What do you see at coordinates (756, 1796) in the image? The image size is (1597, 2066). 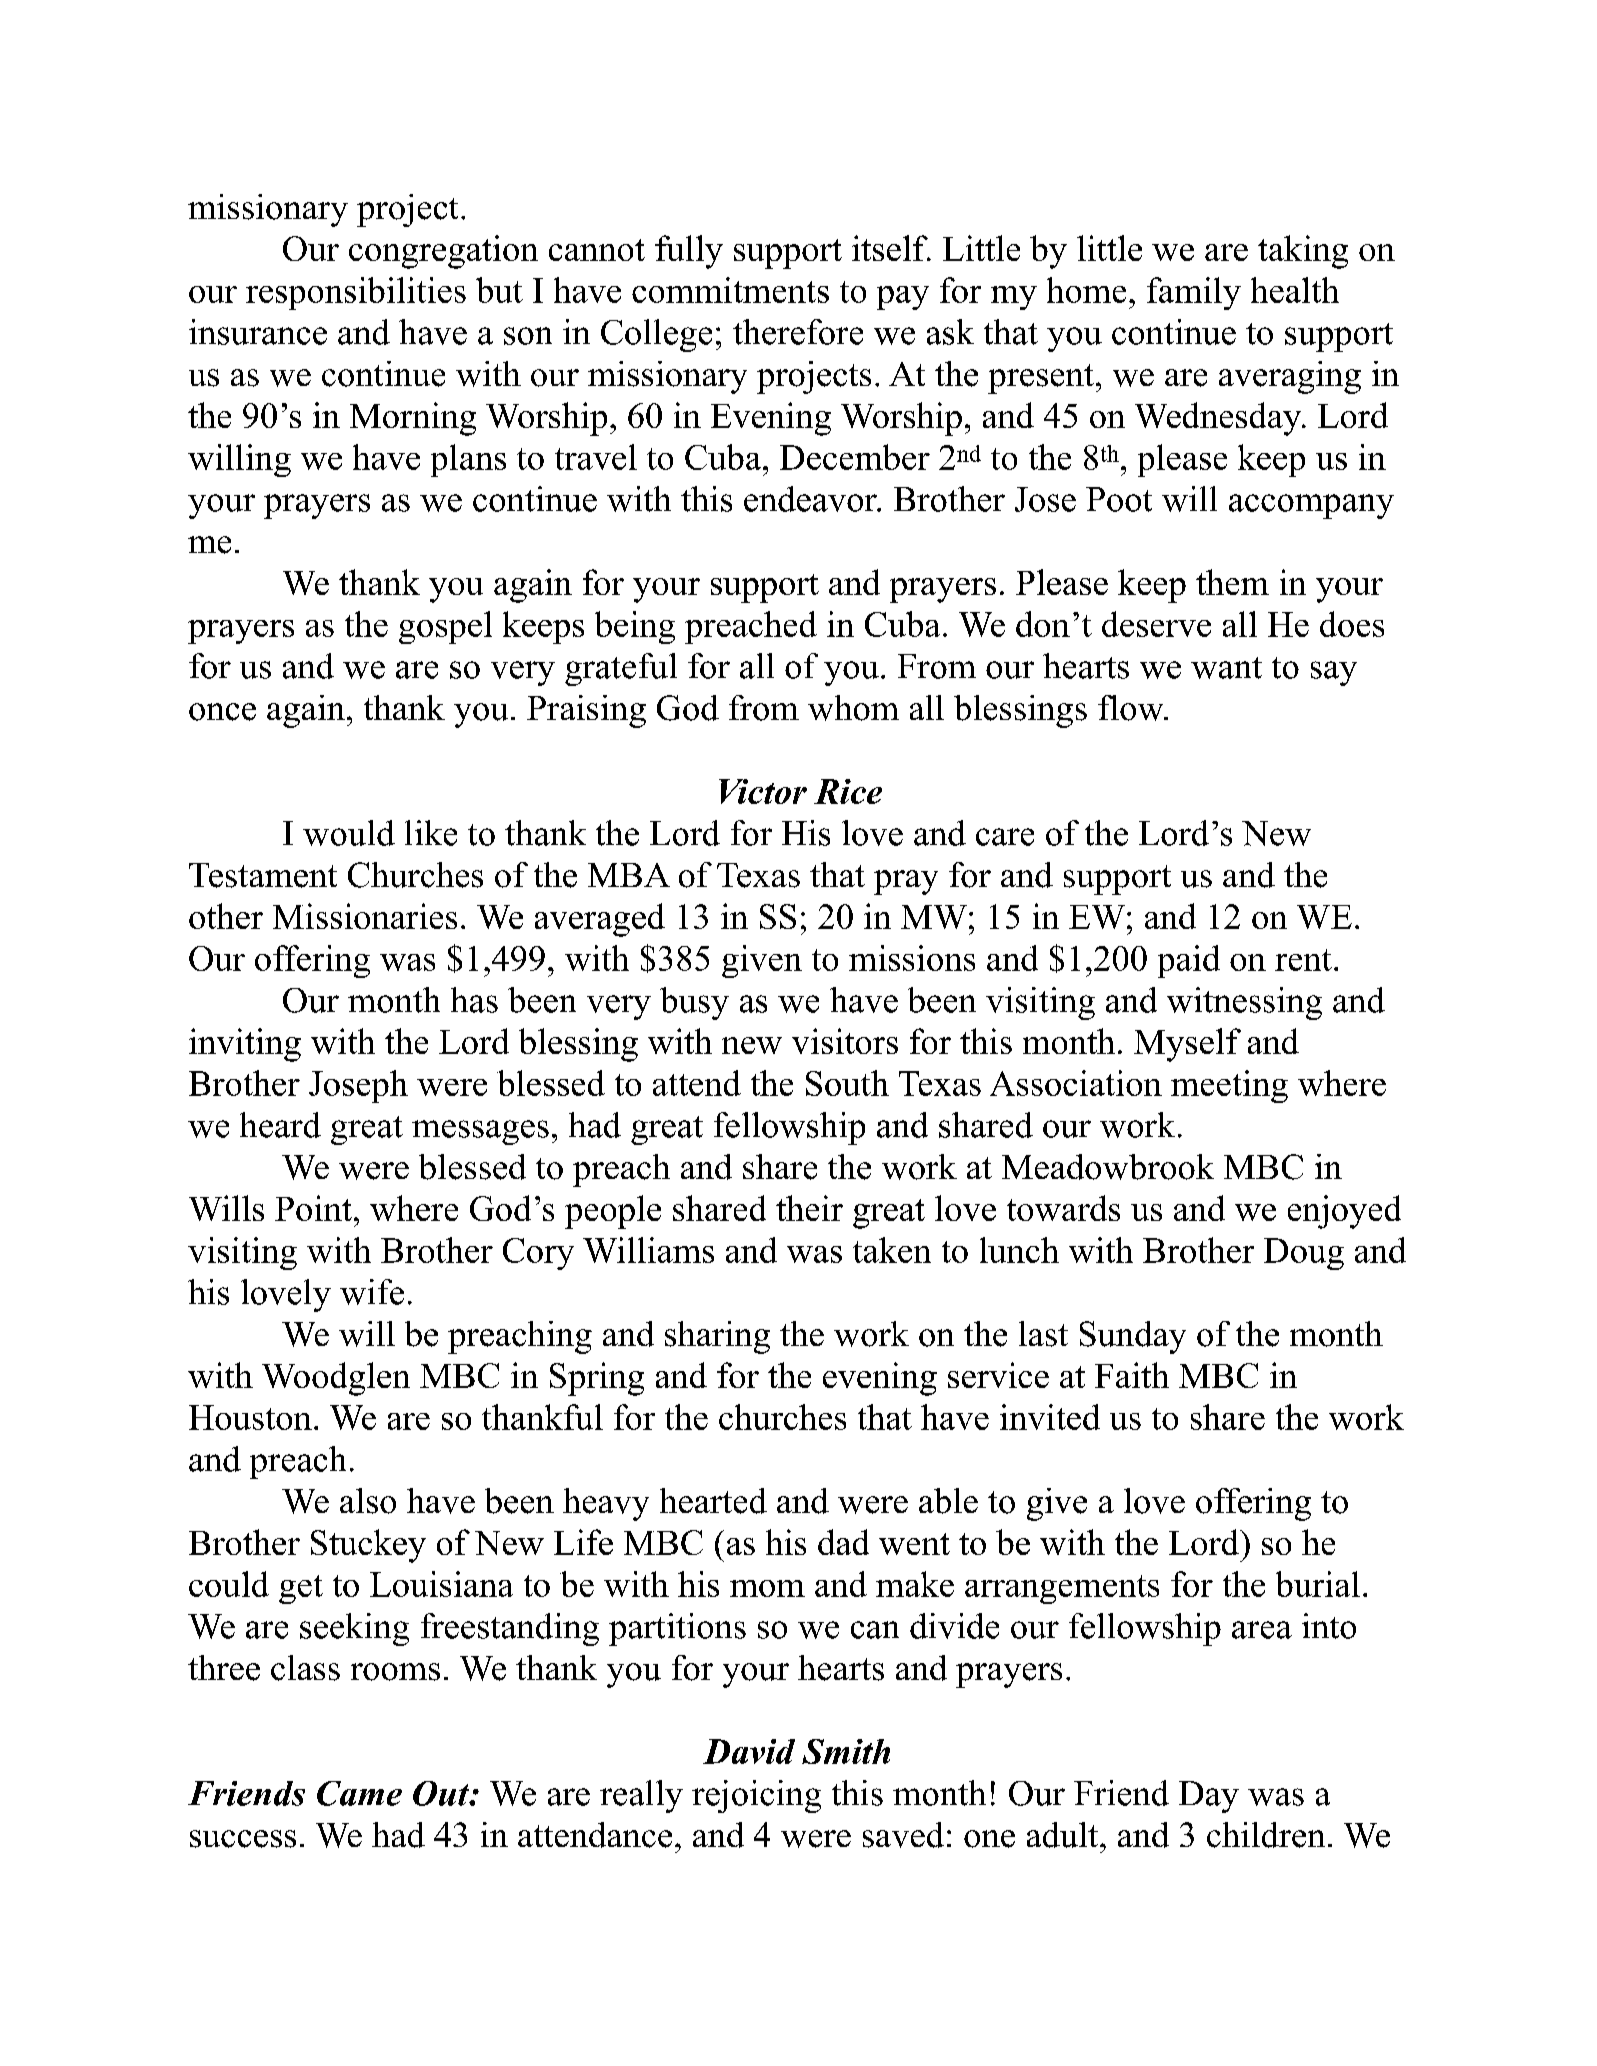 I see `rejoicing` at bounding box center [756, 1796].
